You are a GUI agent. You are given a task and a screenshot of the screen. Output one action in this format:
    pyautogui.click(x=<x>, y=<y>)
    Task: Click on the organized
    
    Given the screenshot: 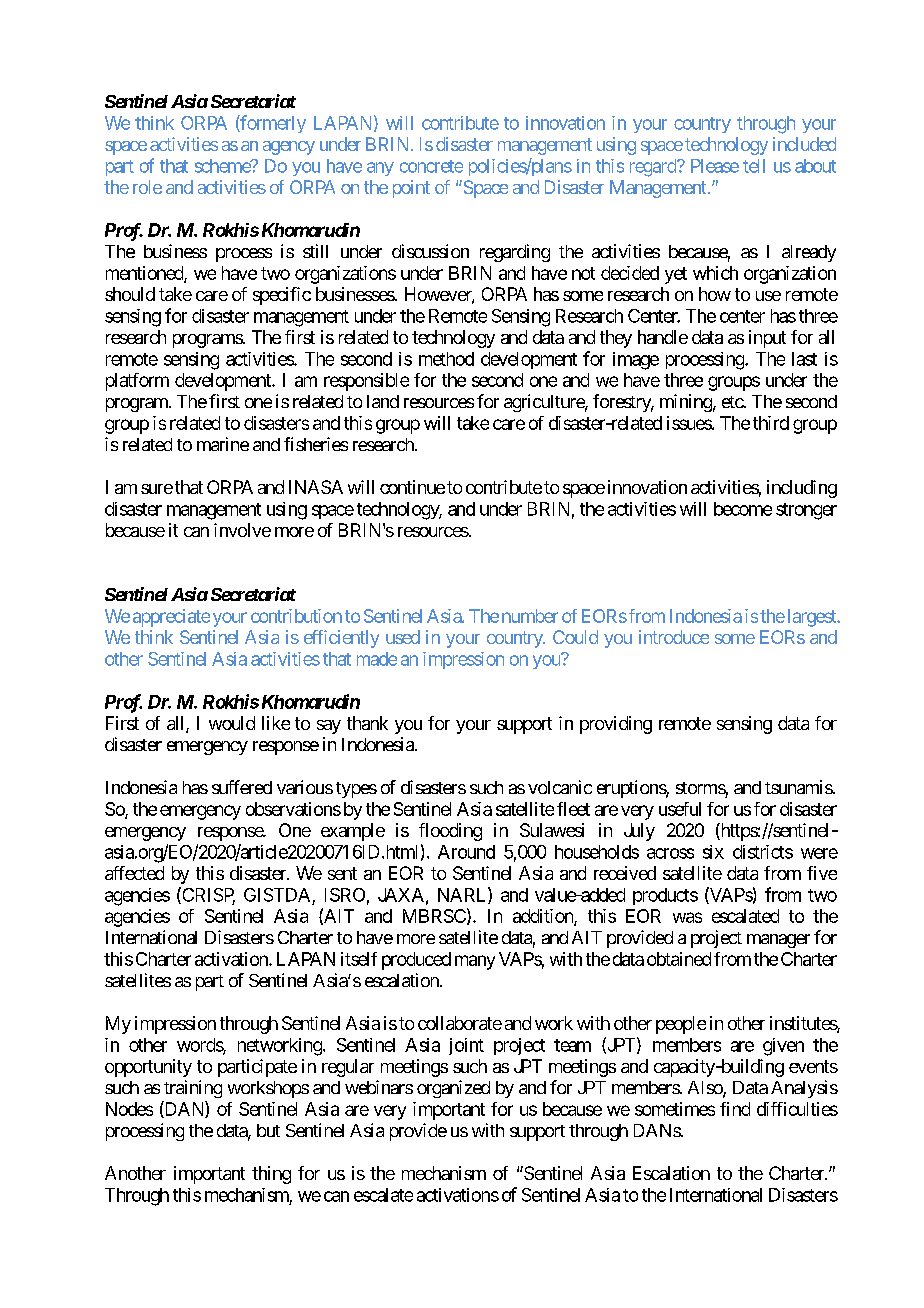 What is the action you would take?
    pyautogui.click(x=453, y=1089)
